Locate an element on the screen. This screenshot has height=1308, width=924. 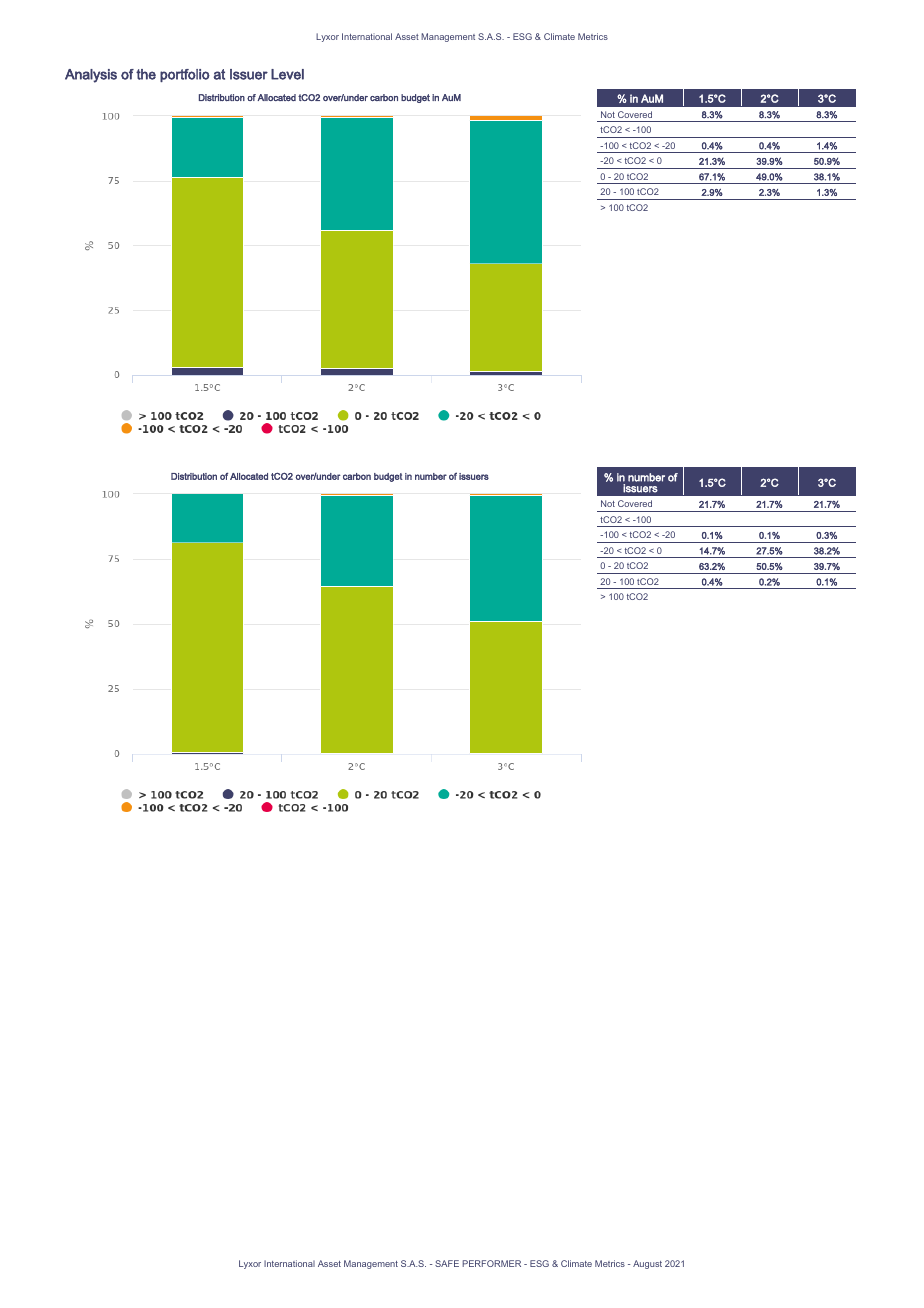
portfolio is located at coordinates (185, 75).
